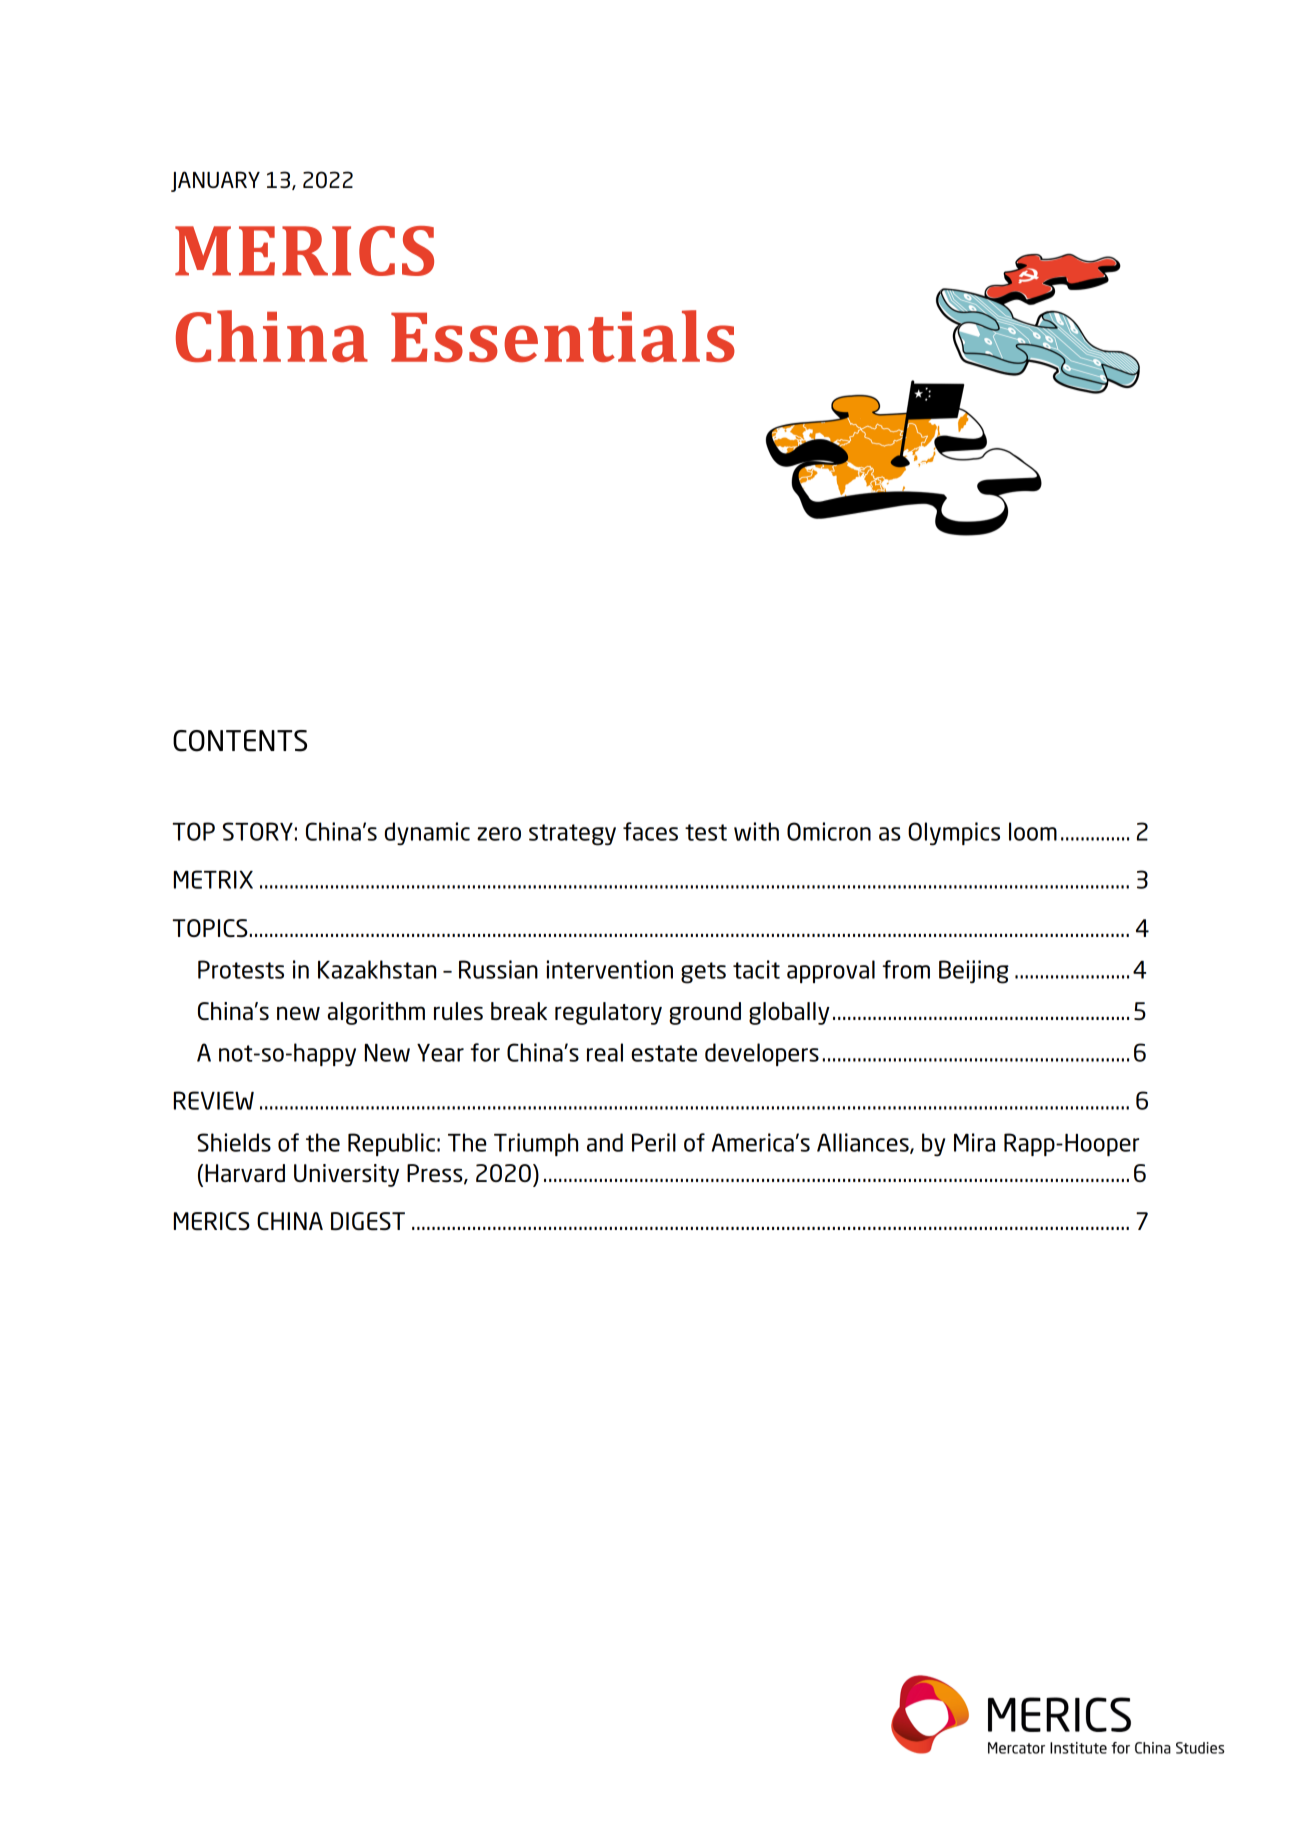 Image resolution: width=1290 pixels, height=1824 pixels. What do you see at coordinates (864, 1143) in the screenshot?
I see `Alliances` at bounding box center [864, 1143].
